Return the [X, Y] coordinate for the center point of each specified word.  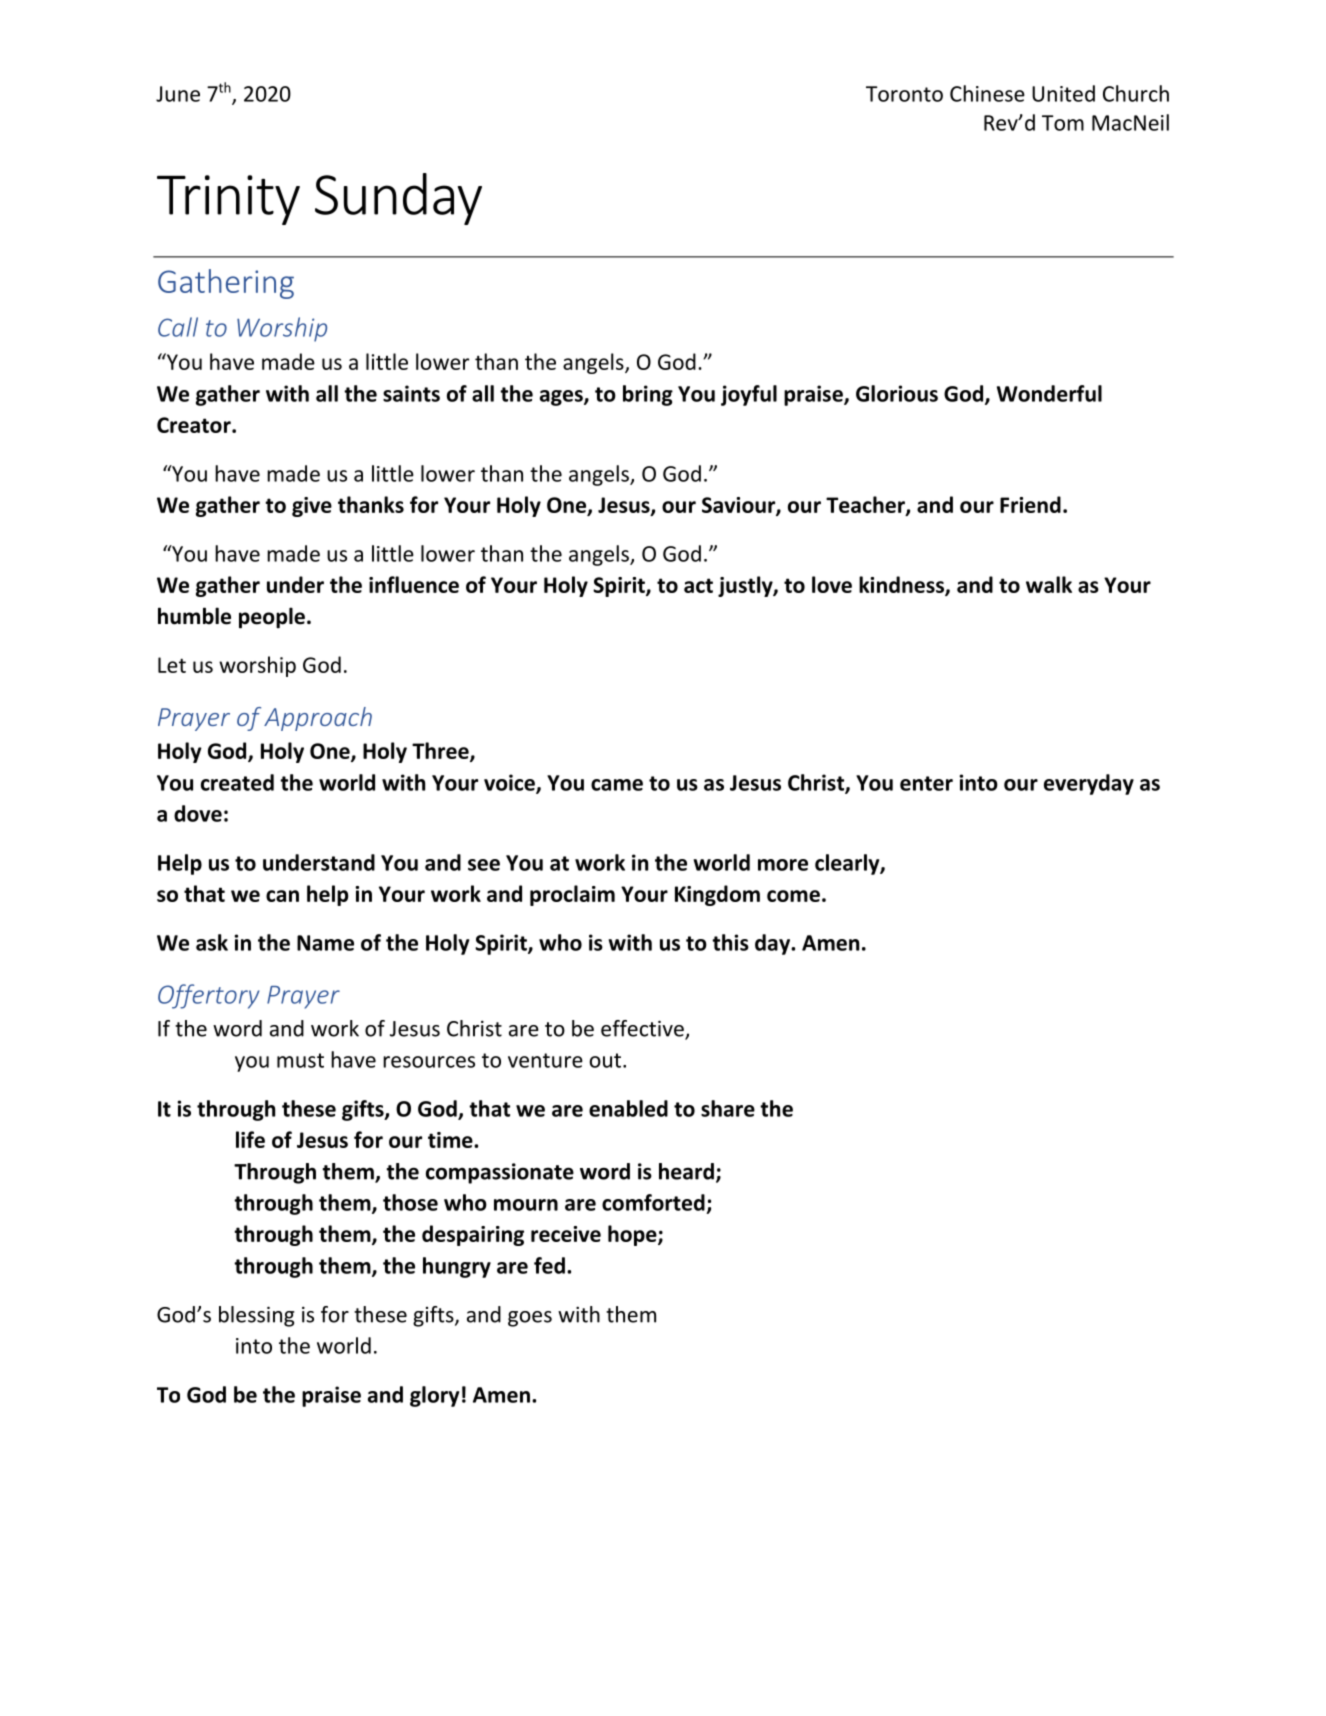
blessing [257, 1316]
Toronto [904, 94]
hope [633, 1235]
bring [648, 395]
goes [530, 1319]
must [300, 1060]
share [728, 1108]
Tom [1063, 123]
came [617, 785]
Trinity [228, 200]
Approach [318, 719]
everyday [1089, 784]
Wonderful [1049, 393]
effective [643, 1029]
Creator [195, 425]
